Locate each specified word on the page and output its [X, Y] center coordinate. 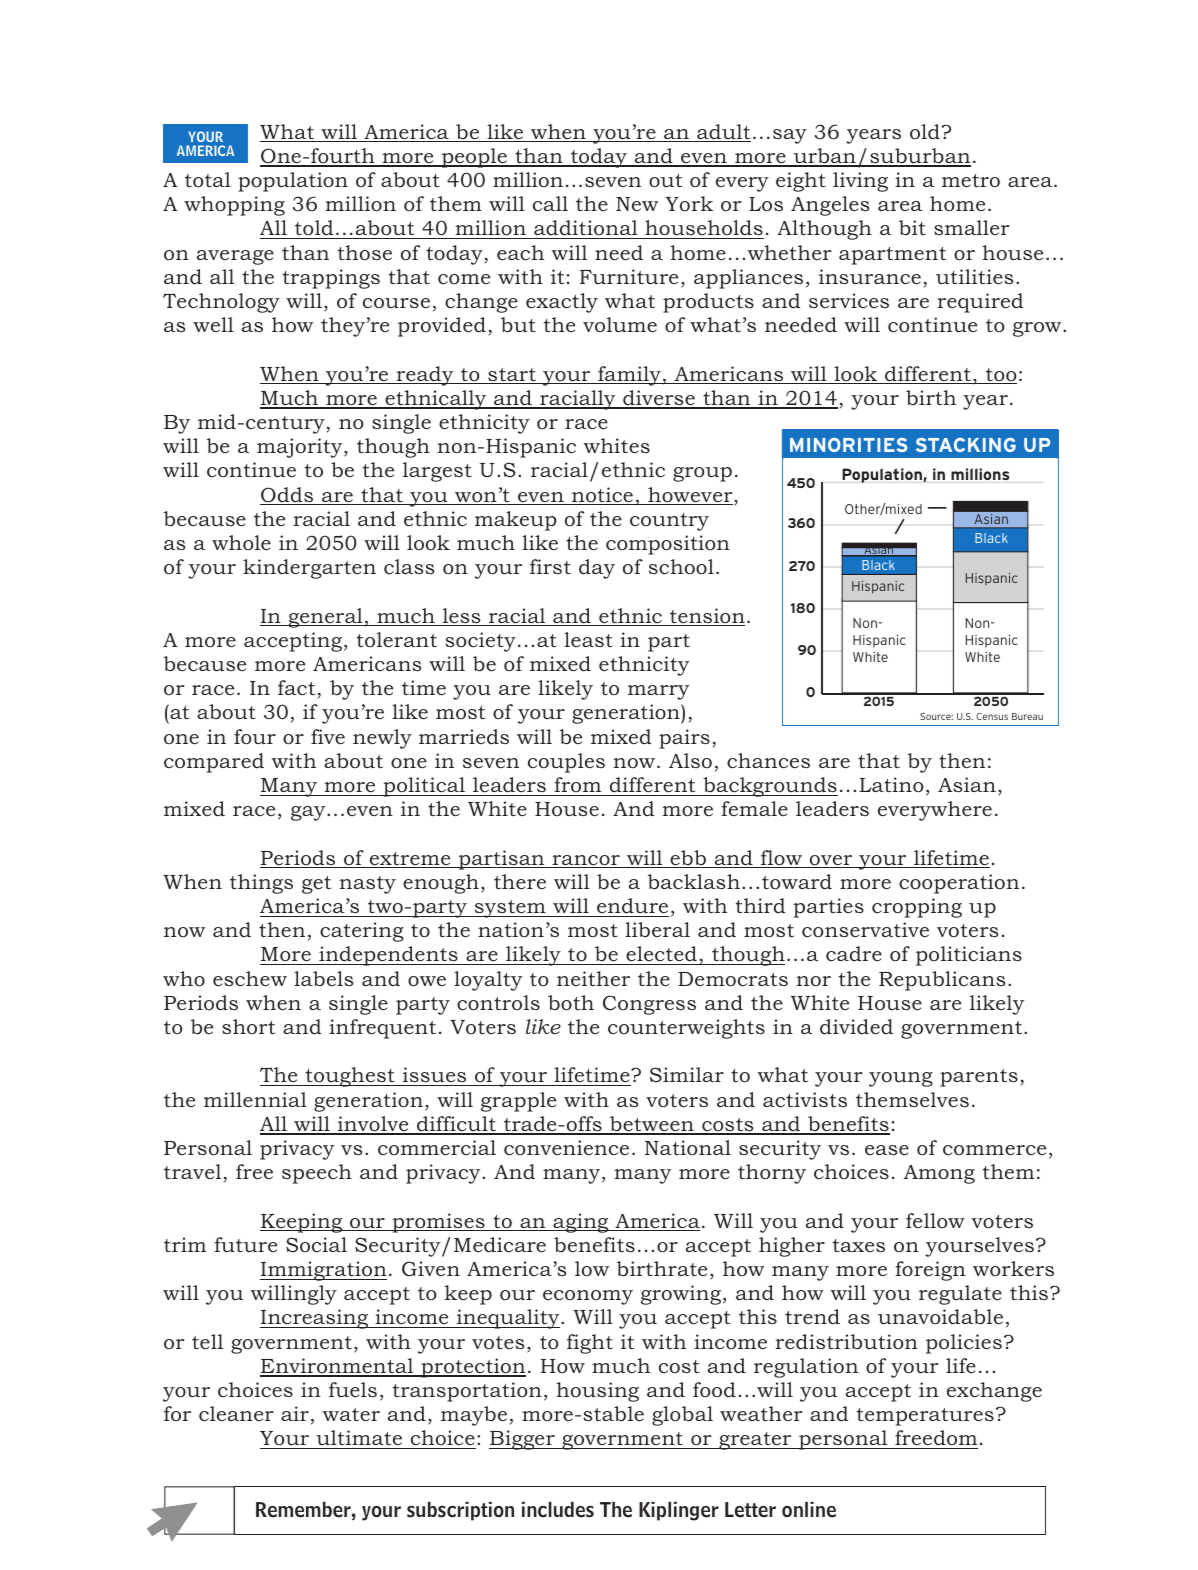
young [901, 1079]
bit [912, 227]
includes [558, 1510]
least [588, 639]
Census [992, 716]
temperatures [925, 1417]
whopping [234, 206]
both [571, 1003]
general [325, 618]
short [248, 1027]
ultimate [359, 1439]
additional [586, 229]
